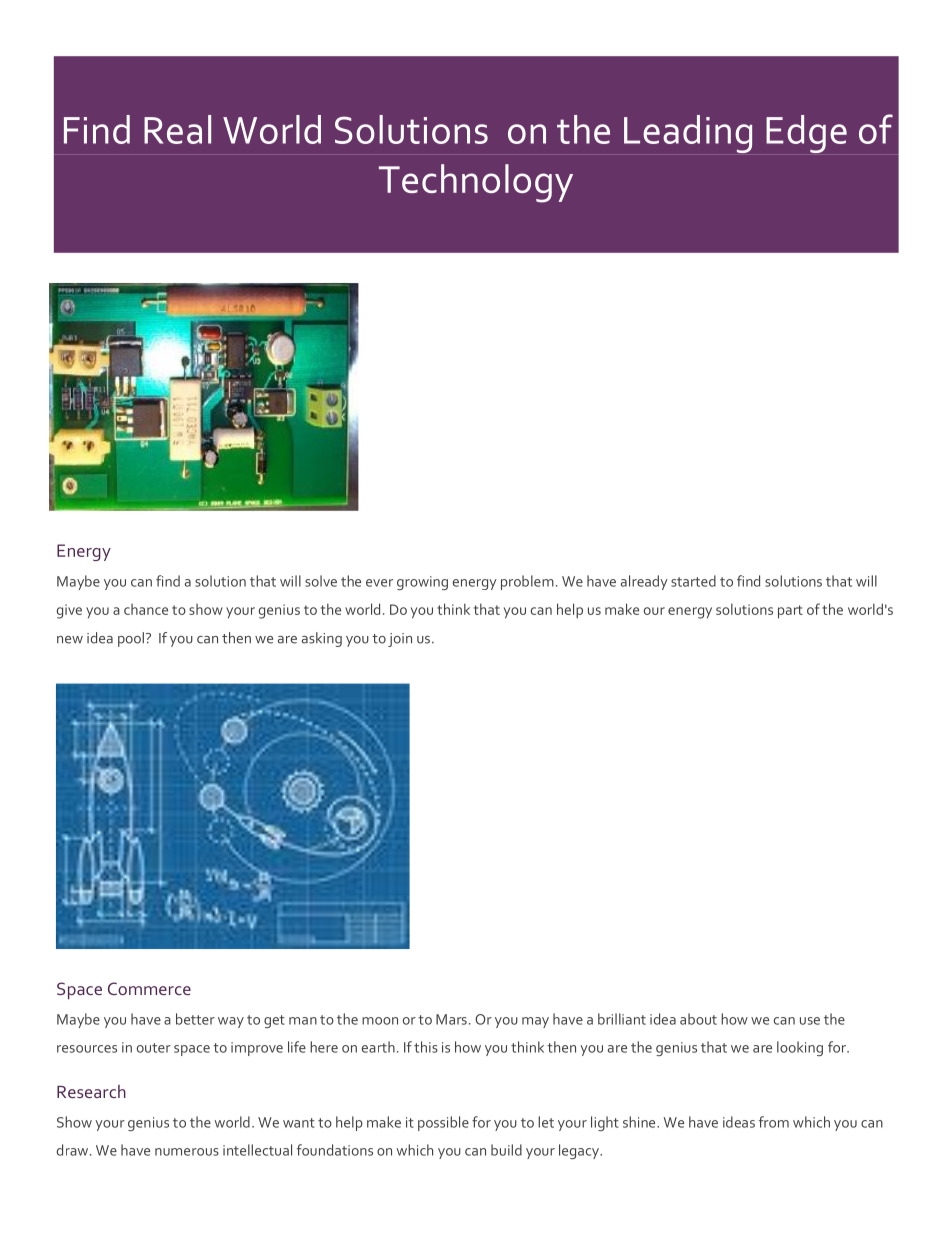  What do you see at coordinates (790, 612) in the document?
I see `part` at bounding box center [790, 612].
